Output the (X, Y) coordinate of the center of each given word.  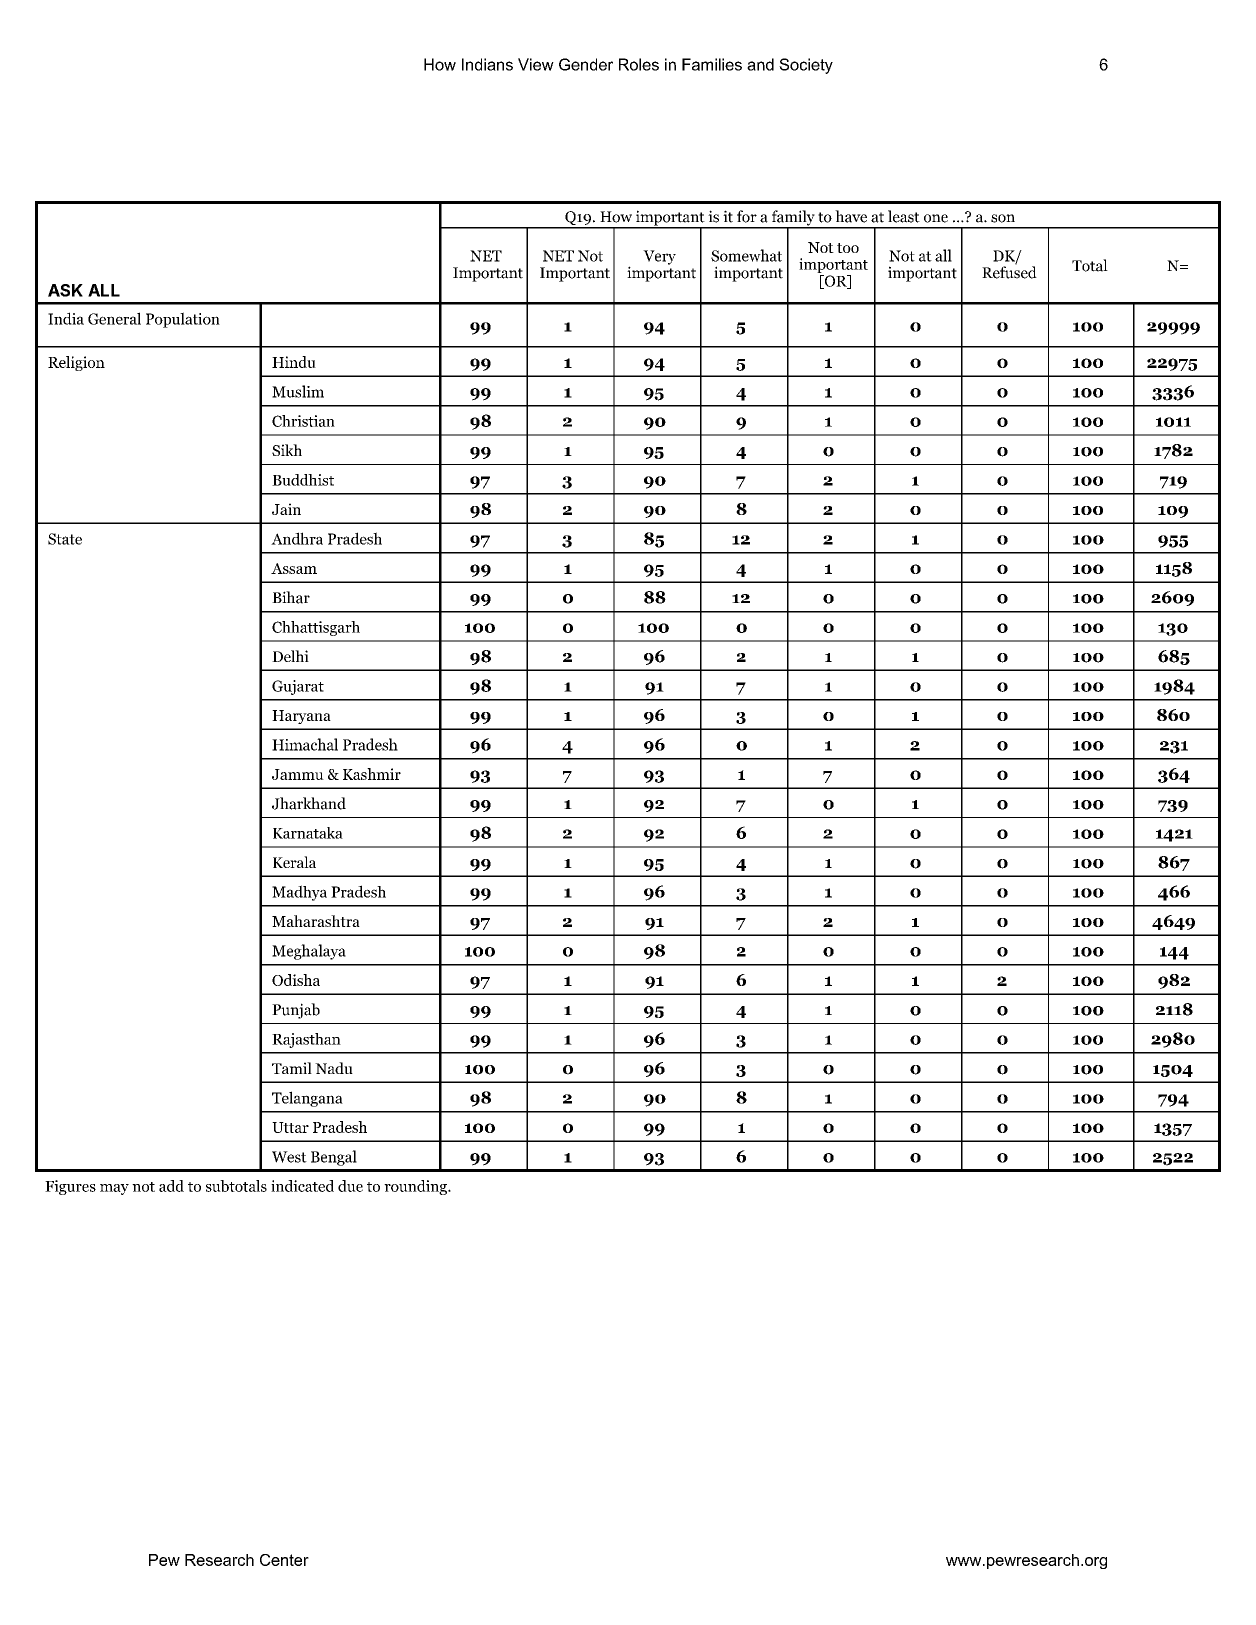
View (536, 64)
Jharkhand (309, 803)
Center (284, 1560)
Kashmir (372, 774)
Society (806, 66)
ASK (65, 290)
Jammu (298, 774)
